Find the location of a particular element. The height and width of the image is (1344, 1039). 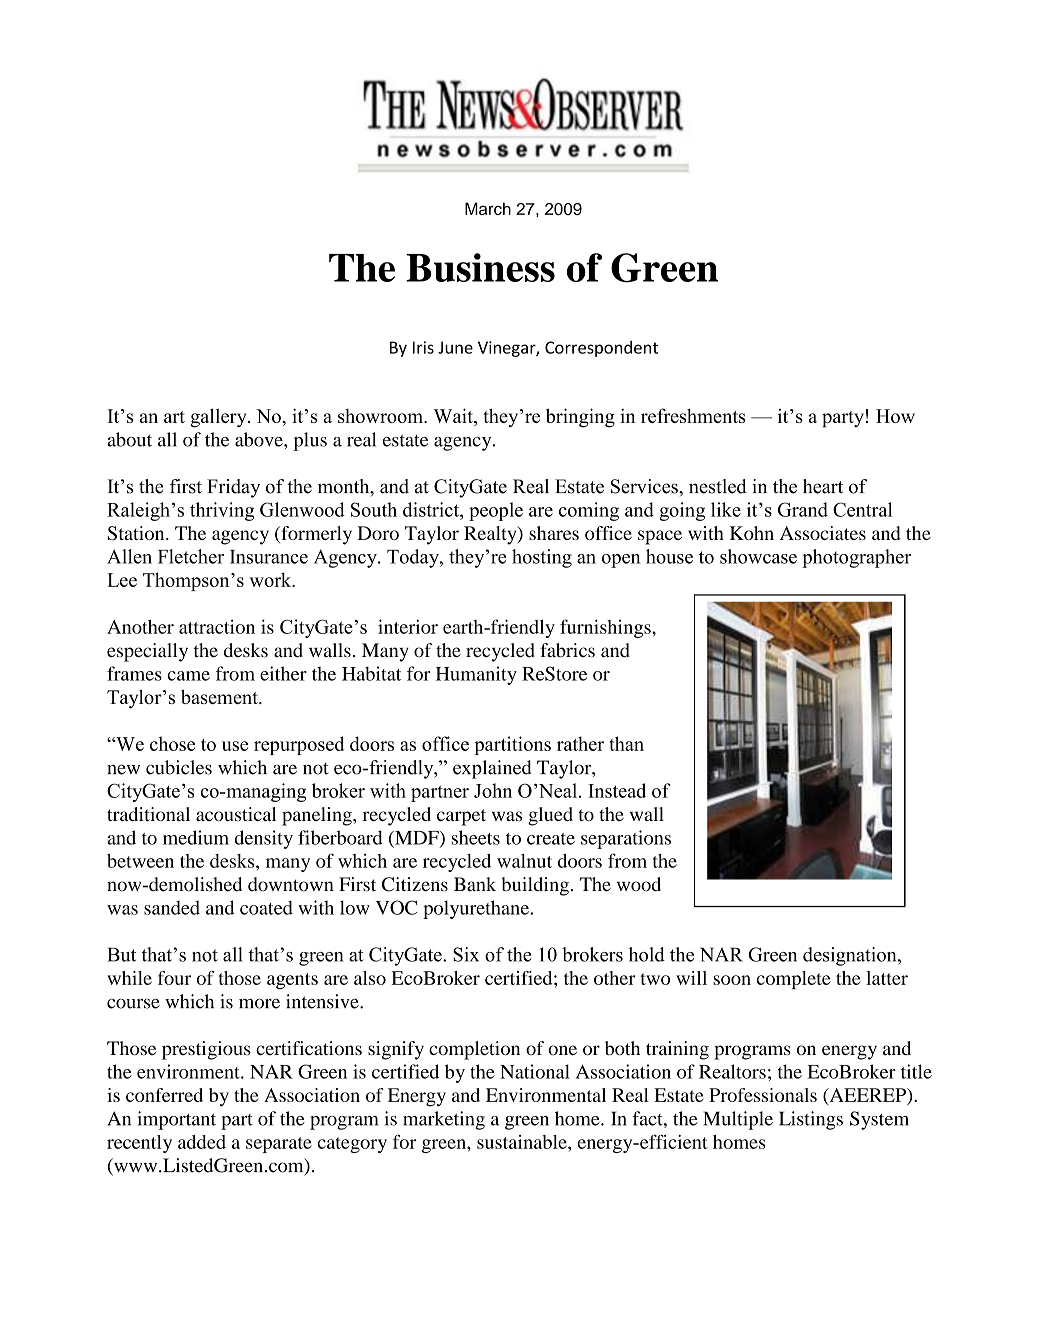

Associates is located at coordinates (823, 533).
